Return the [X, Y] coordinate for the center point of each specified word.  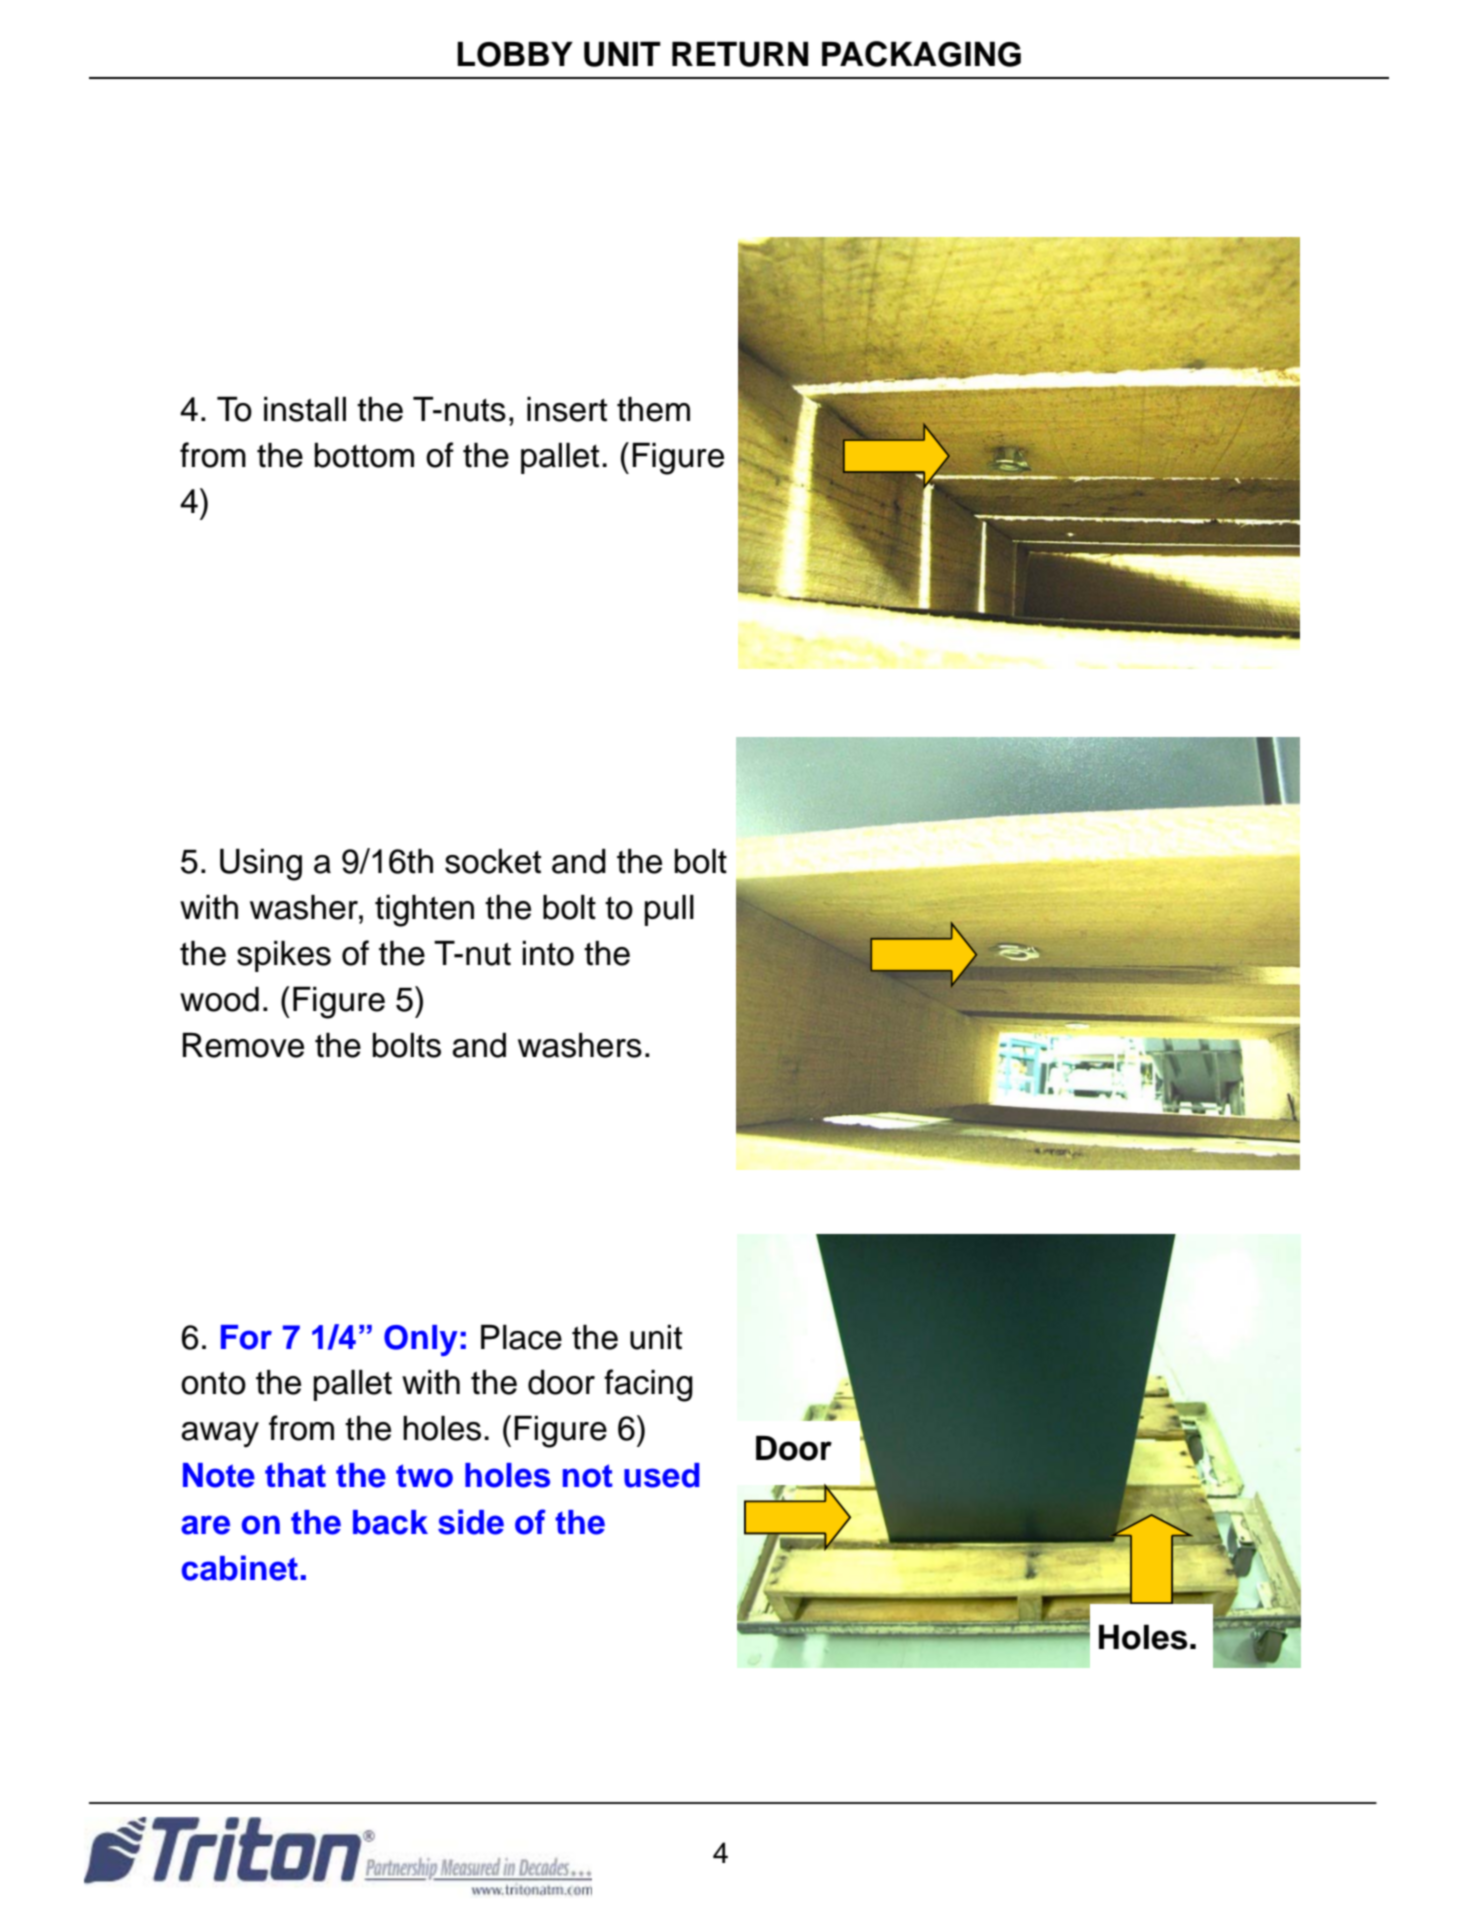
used [662, 1475]
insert [567, 409]
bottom [364, 455]
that [295, 1475]
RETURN [740, 54]
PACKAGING [921, 54]
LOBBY [515, 54]
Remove [243, 1045]
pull [669, 910]
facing [648, 1385]
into [548, 953]
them [653, 409]
